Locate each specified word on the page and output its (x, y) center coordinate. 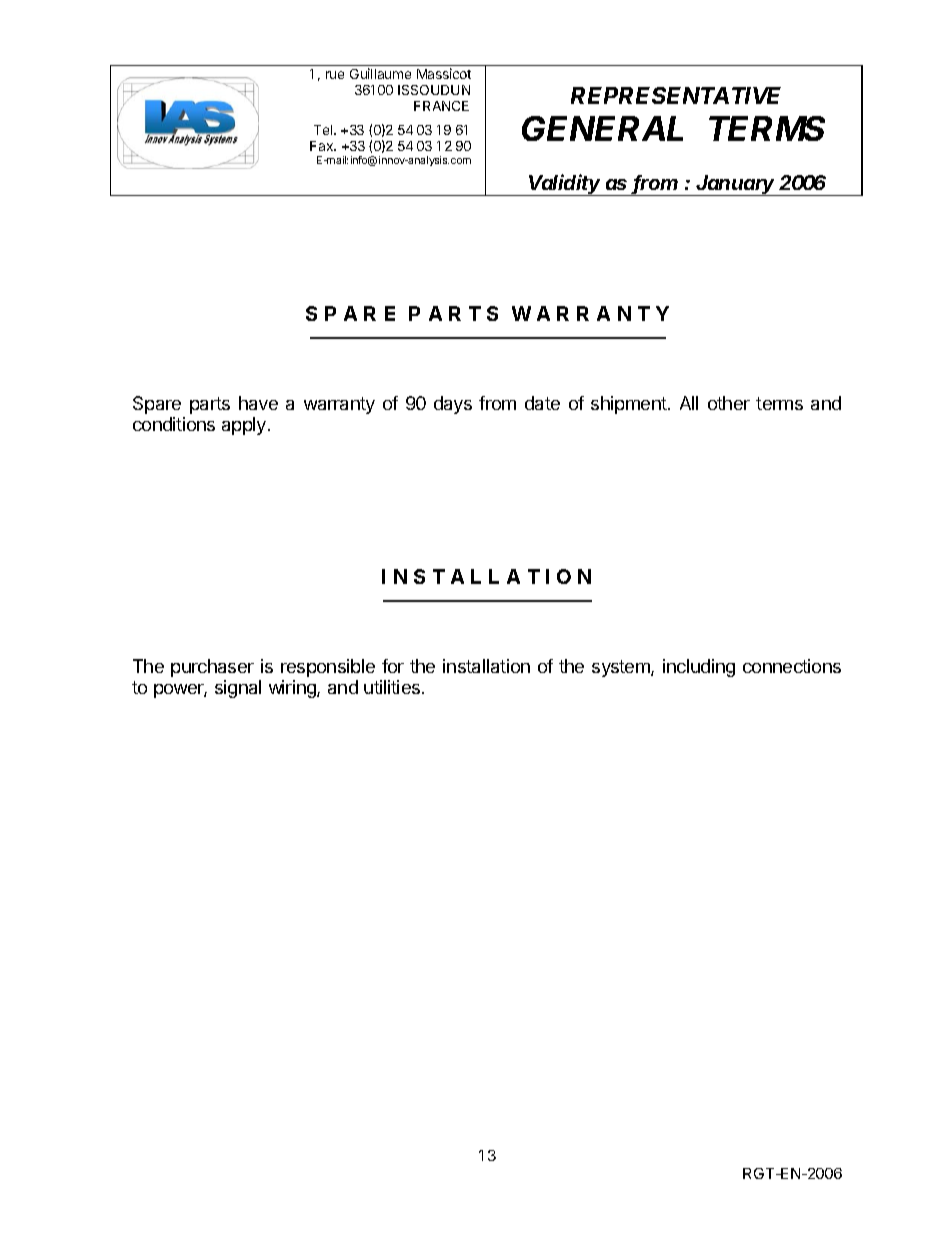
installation (486, 666)
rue (335, 75)
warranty (339, 405)
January (737, 185)
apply (244, 426)
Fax (323, 146)
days (453, 405)
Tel (324, 130)
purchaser (212, 668)
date (542, 403)
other (729, 403)
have (258, 403)
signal (238, 689)
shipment (630, 405)
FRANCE (441, 106)
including (699, 668)
